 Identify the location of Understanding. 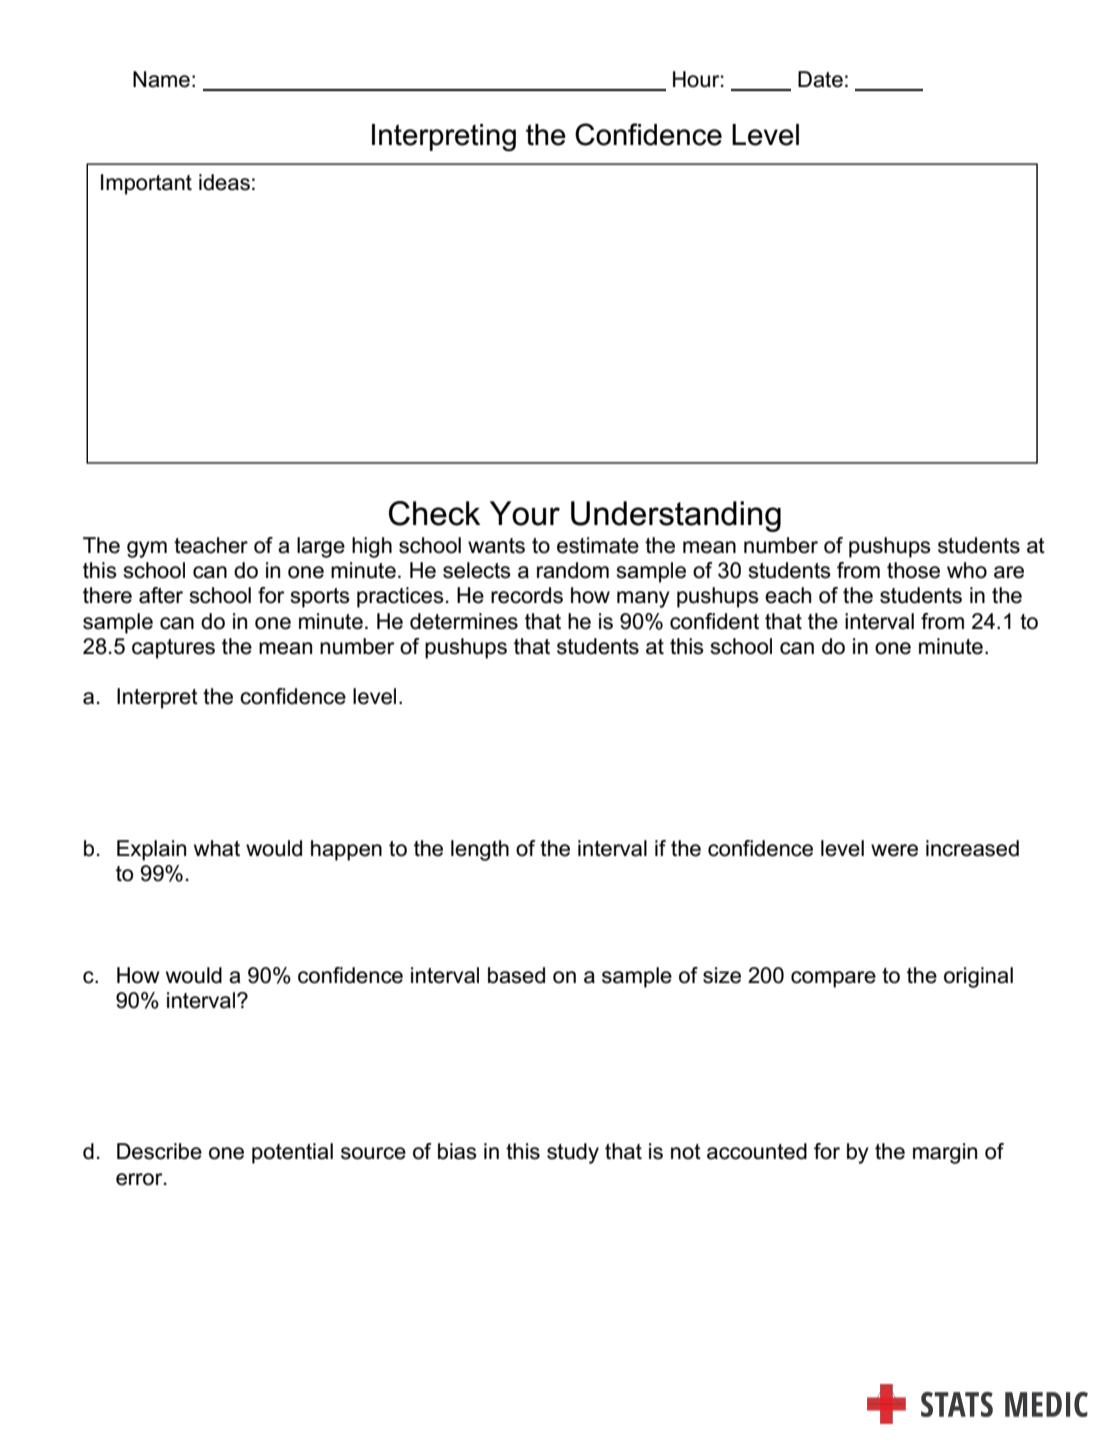
(676, 516).
